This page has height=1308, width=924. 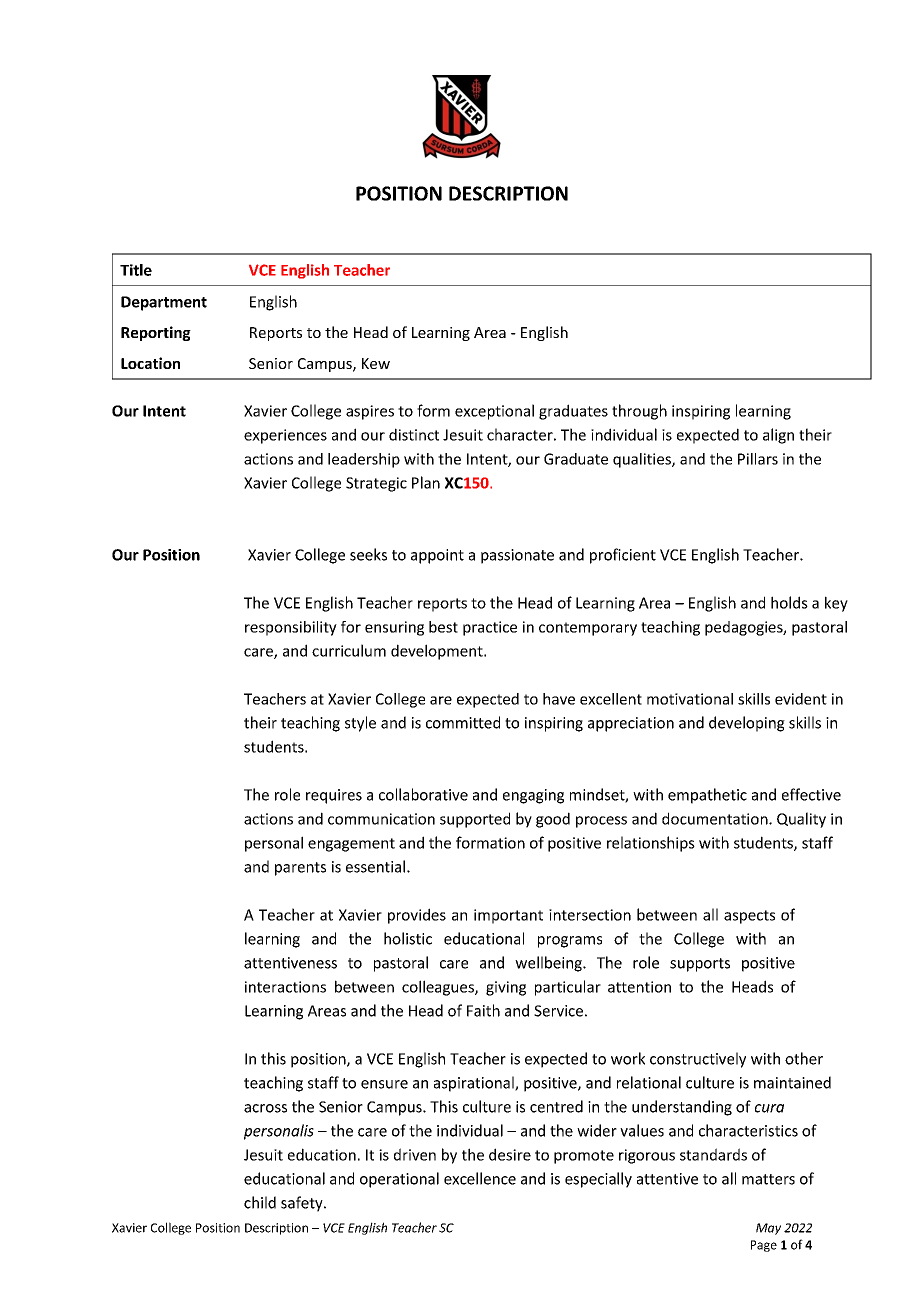 What do you see at coordinates (508, 916) in the page?
I see `important` at bounding box center [508, 916].
